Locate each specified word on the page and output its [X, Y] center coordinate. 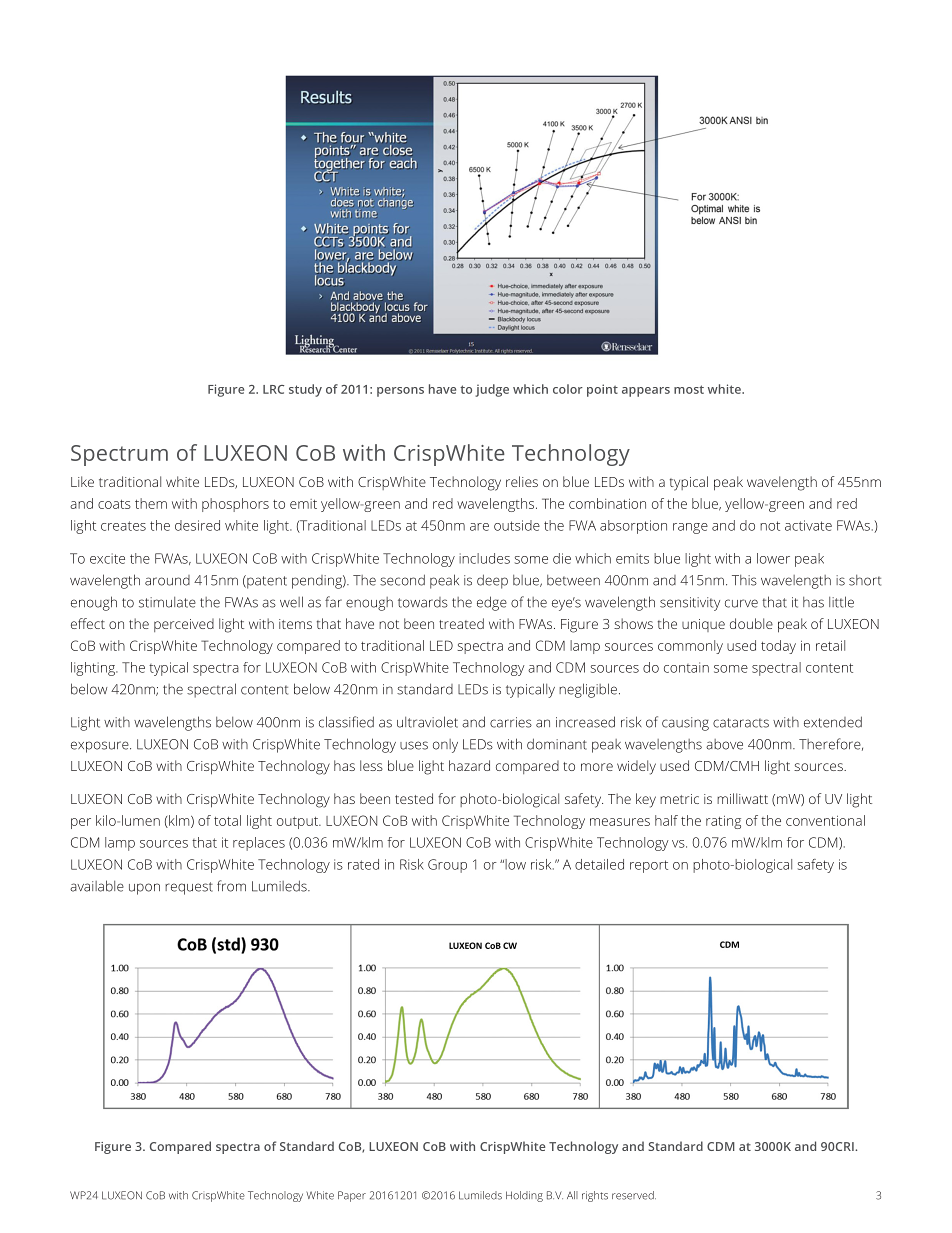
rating [723, 822]
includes [484, 558]
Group [447, 866]
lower [773, 558]
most [689, 389]
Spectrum [119, 455]
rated [363, 864]
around [167, 580]
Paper [352, 1196]
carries [511, 722]
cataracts [741, 723]
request [189, 888]
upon [144, 889]
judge [492, 390]
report [649, 866]
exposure [101, 747]
